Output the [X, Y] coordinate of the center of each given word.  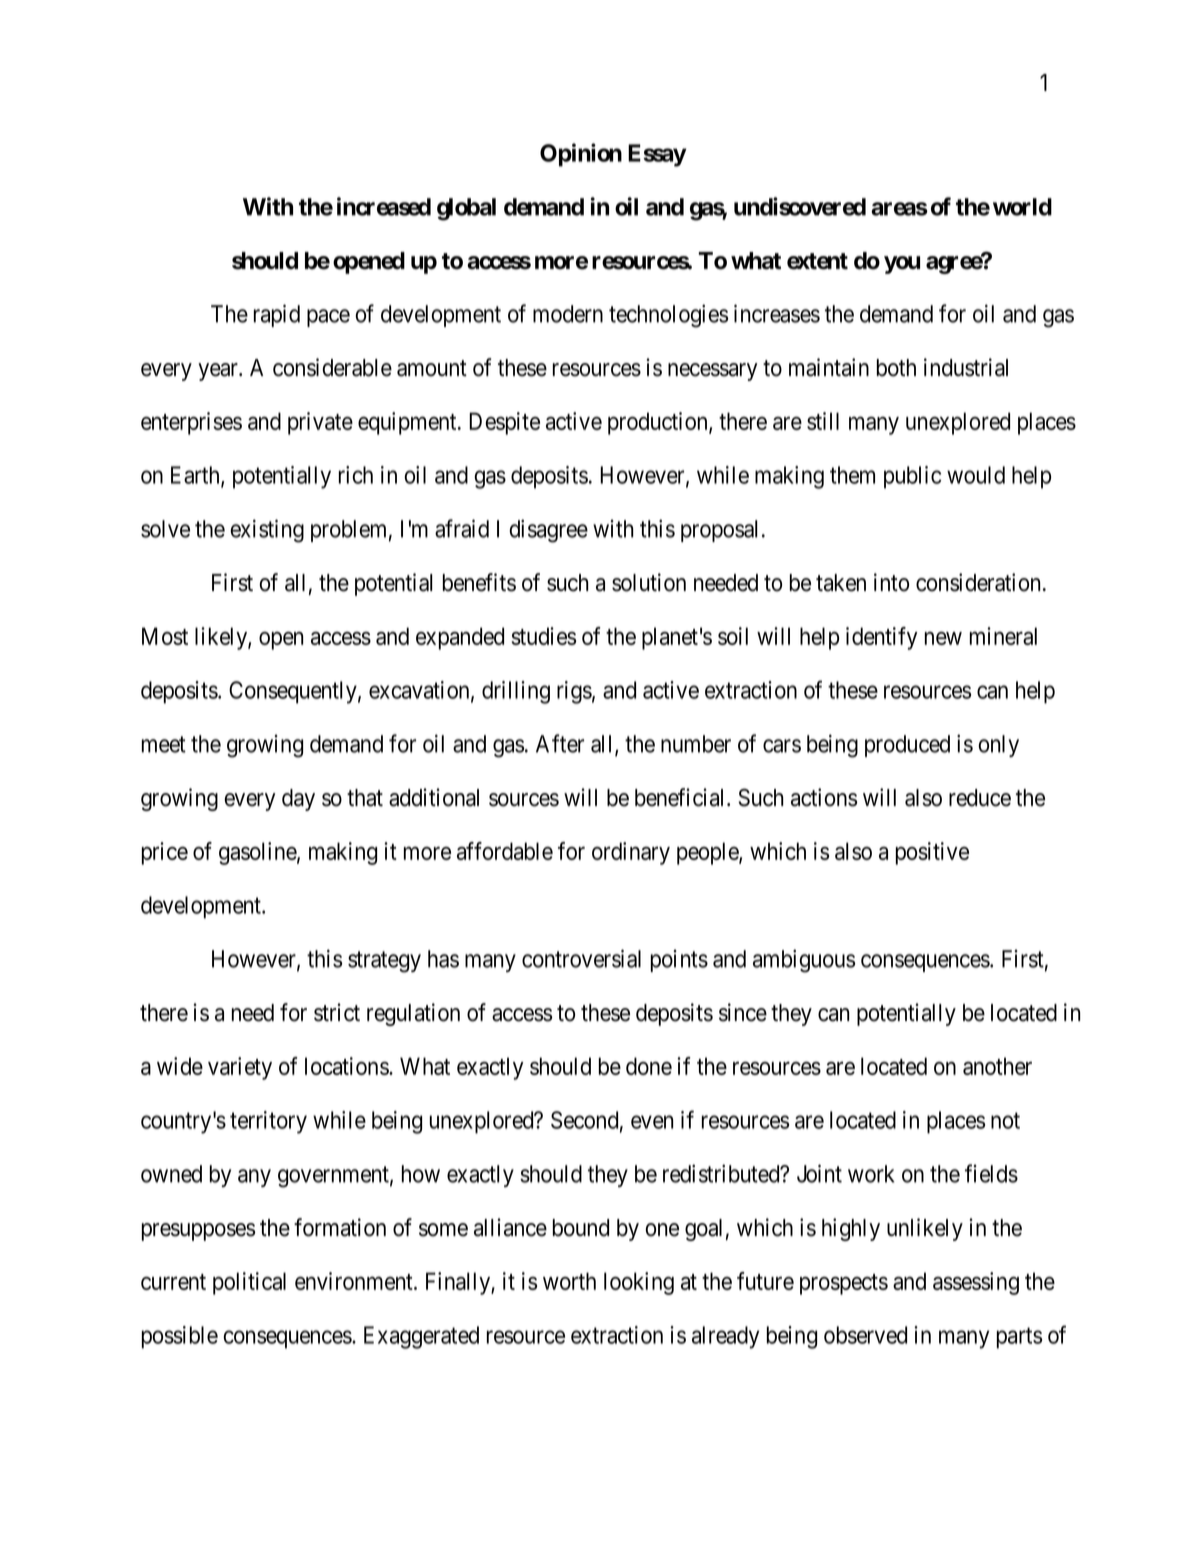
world [1022, 207]
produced [907, 746]
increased [384, 206]
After [560, 743]
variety [240, 1068]
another [997, 1066]
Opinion [581, 155]
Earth [196, 476]
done [649, 1066]
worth [569, 1281]
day [298, 800]
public [912, 477]
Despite [504, 423]
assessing [976, 1283]
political [249, 1283]
